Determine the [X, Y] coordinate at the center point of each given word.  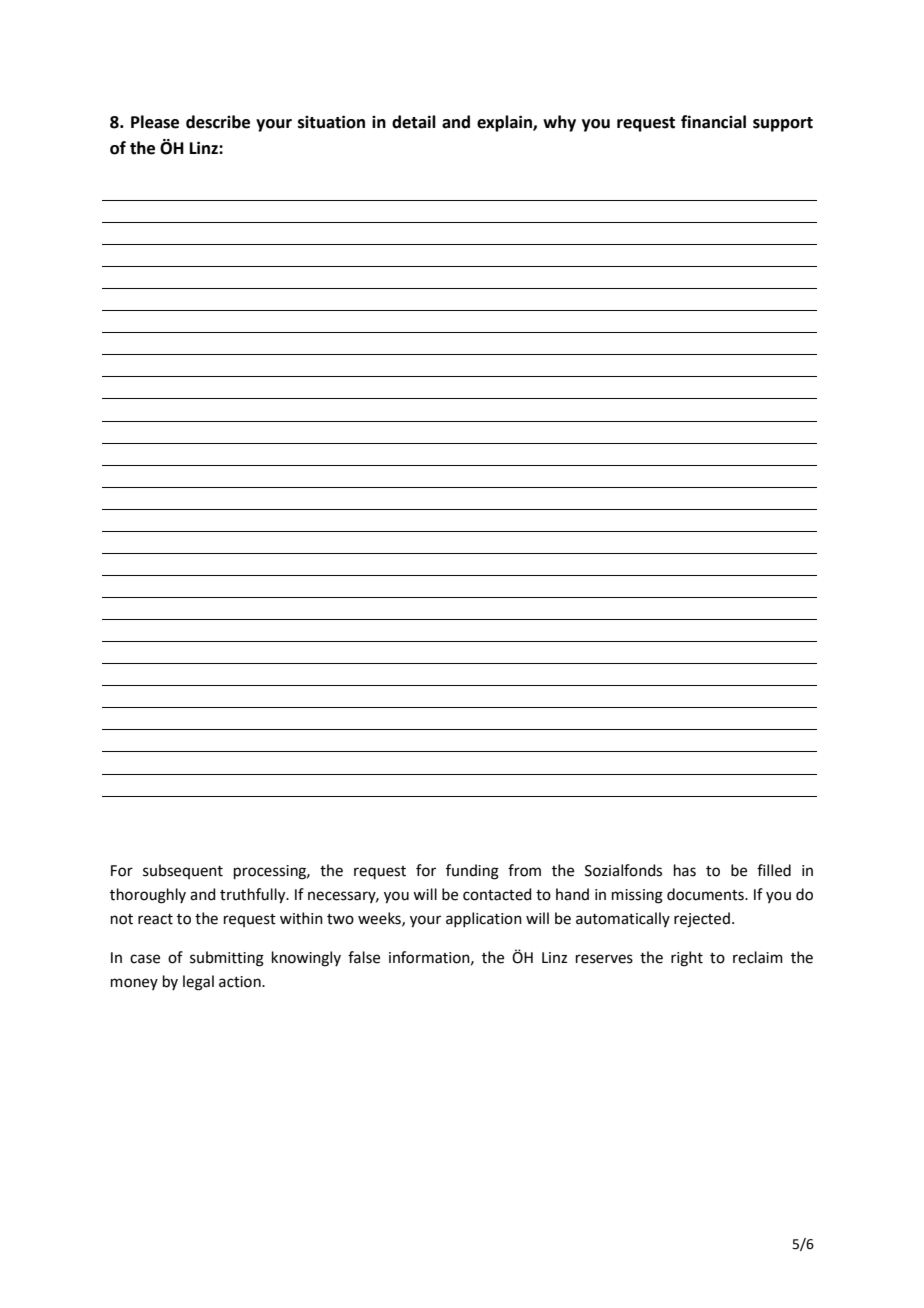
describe [218, 122]
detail [414, 122]
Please [155, 122]
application [484, 919]
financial [713, 122]
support [783, 124]
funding [472, 872]
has [685, 870]
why [559, 123]
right [687, 959]
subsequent [183, 871]
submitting [227, 959]
